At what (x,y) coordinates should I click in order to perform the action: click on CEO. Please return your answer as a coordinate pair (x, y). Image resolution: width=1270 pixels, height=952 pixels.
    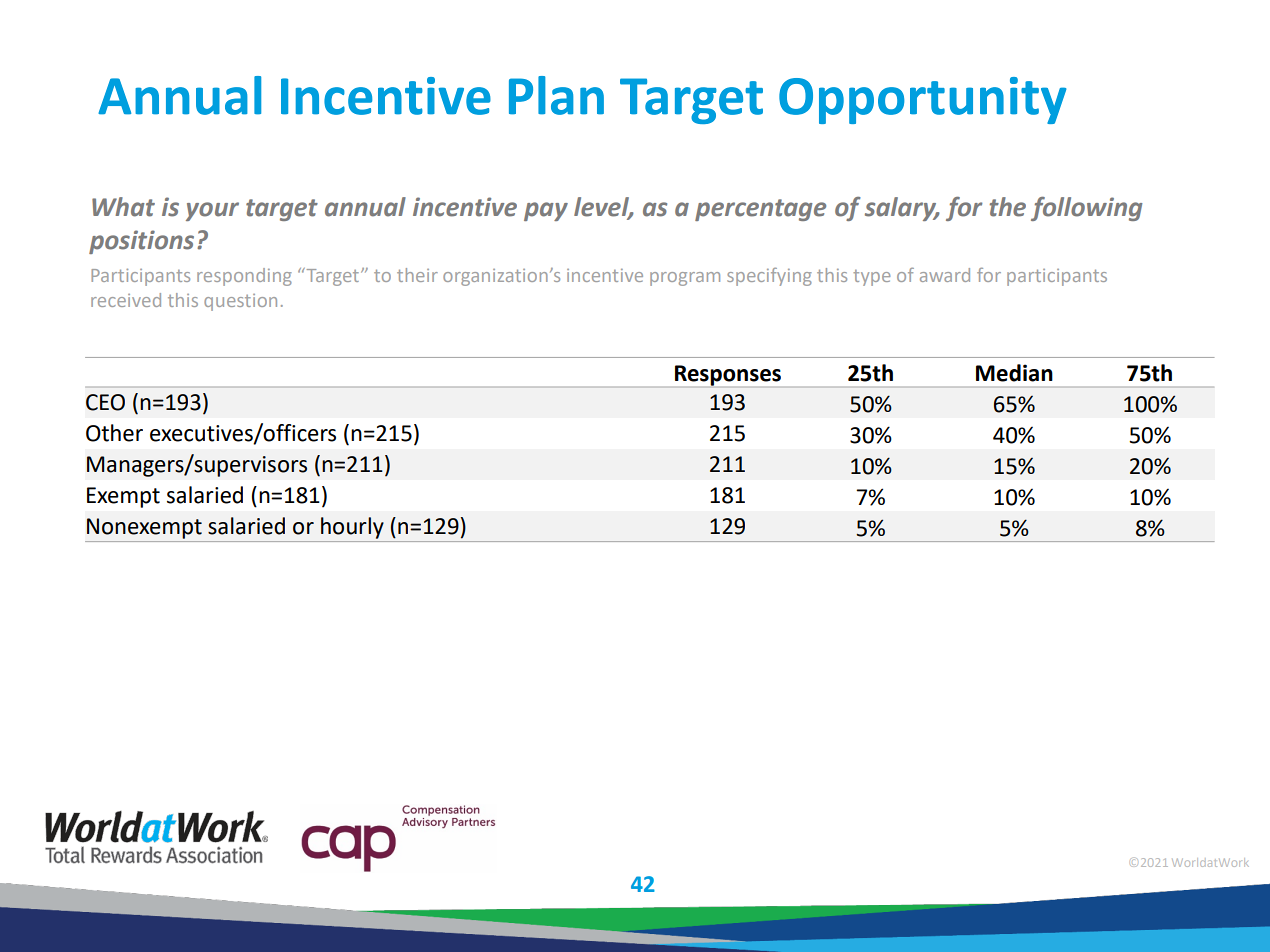
    Looking at the image, I should click on (105, 402).
